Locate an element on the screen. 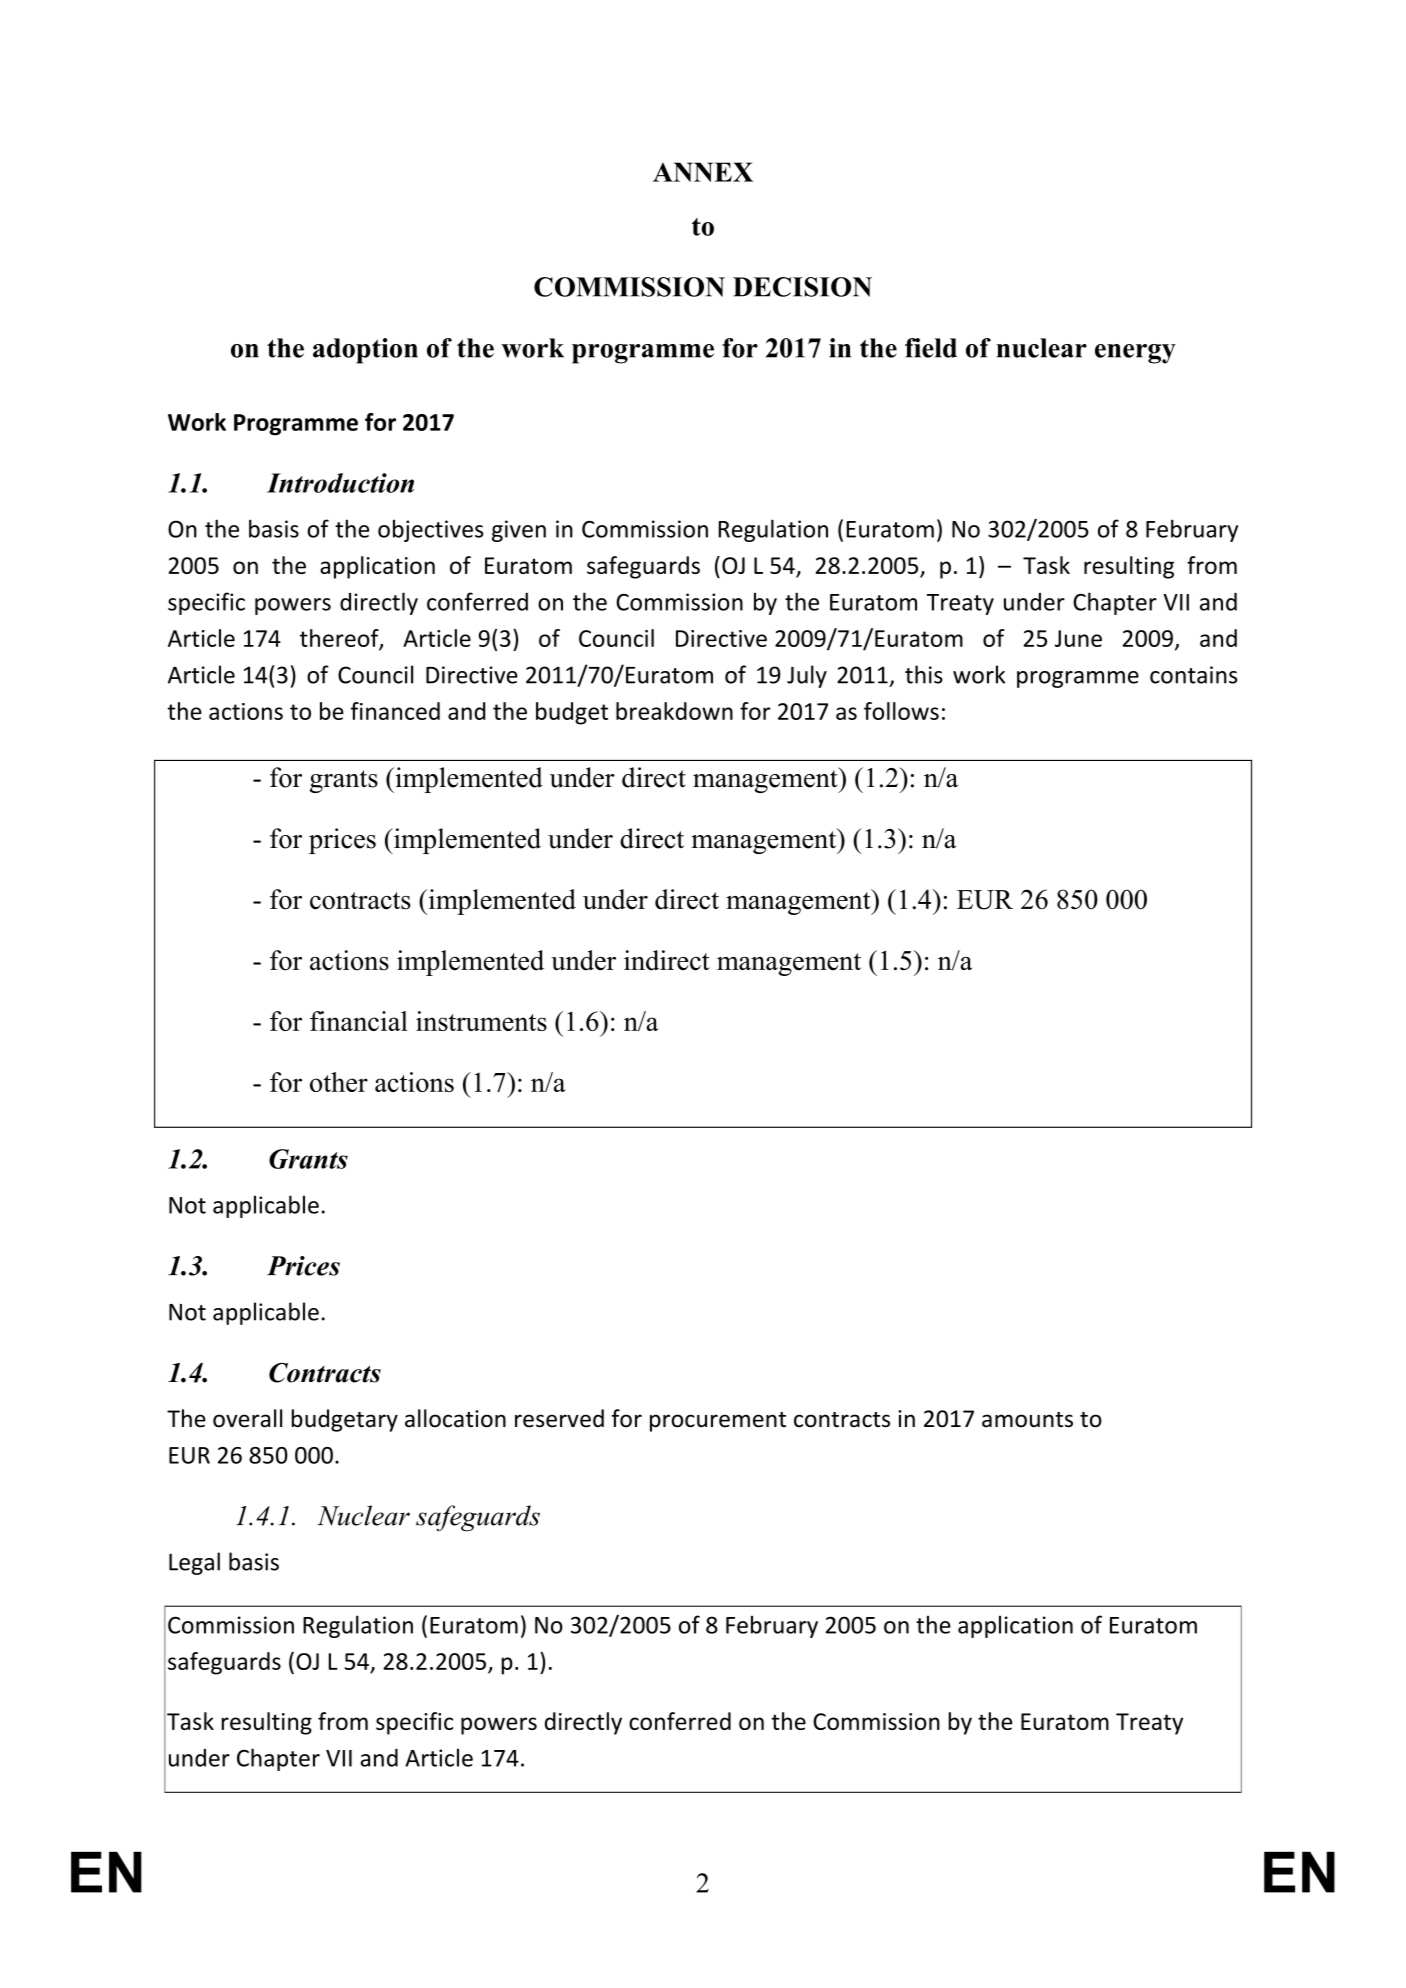  adoption is located at coordinates (365, 351).
